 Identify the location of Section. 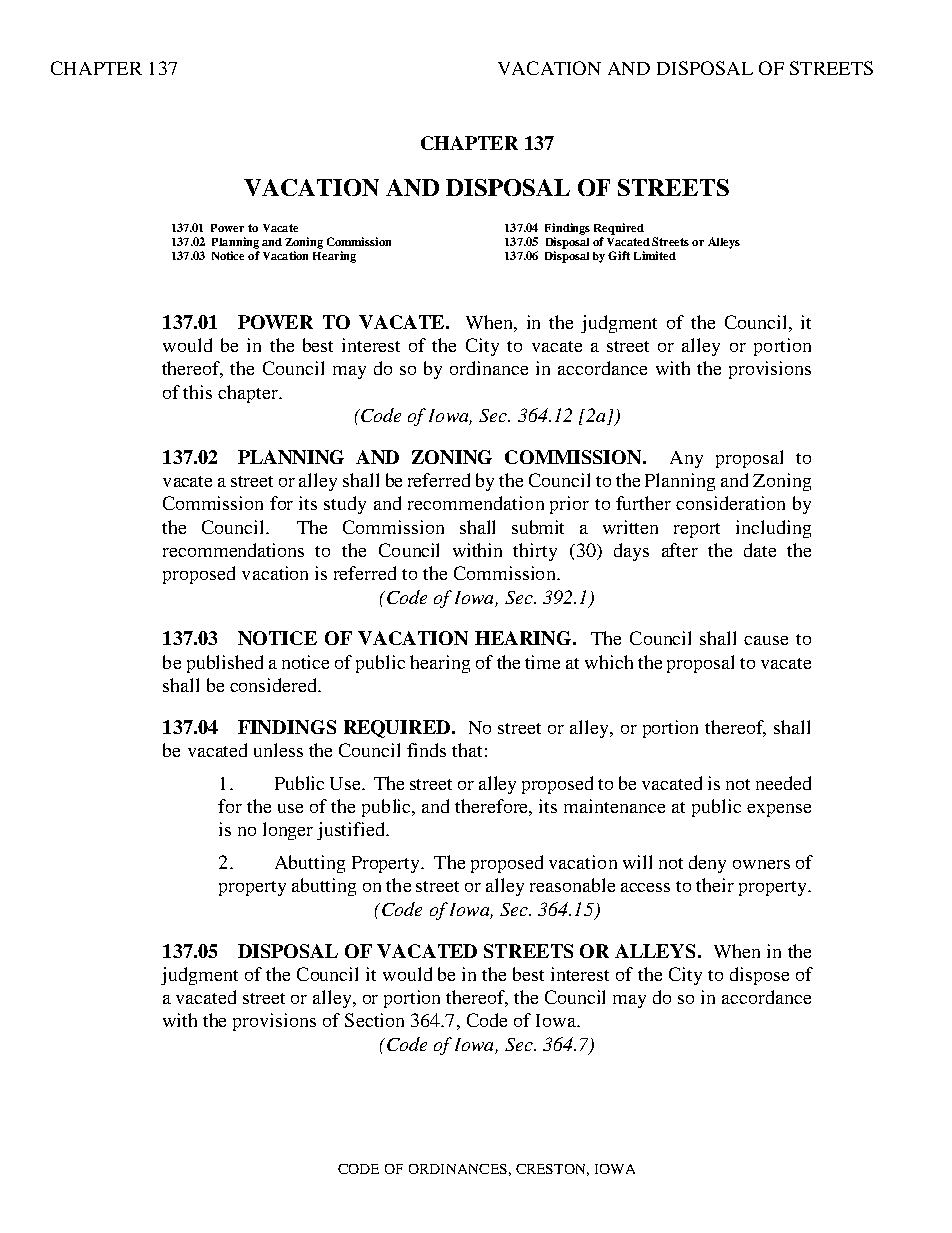
(374, 1020).
